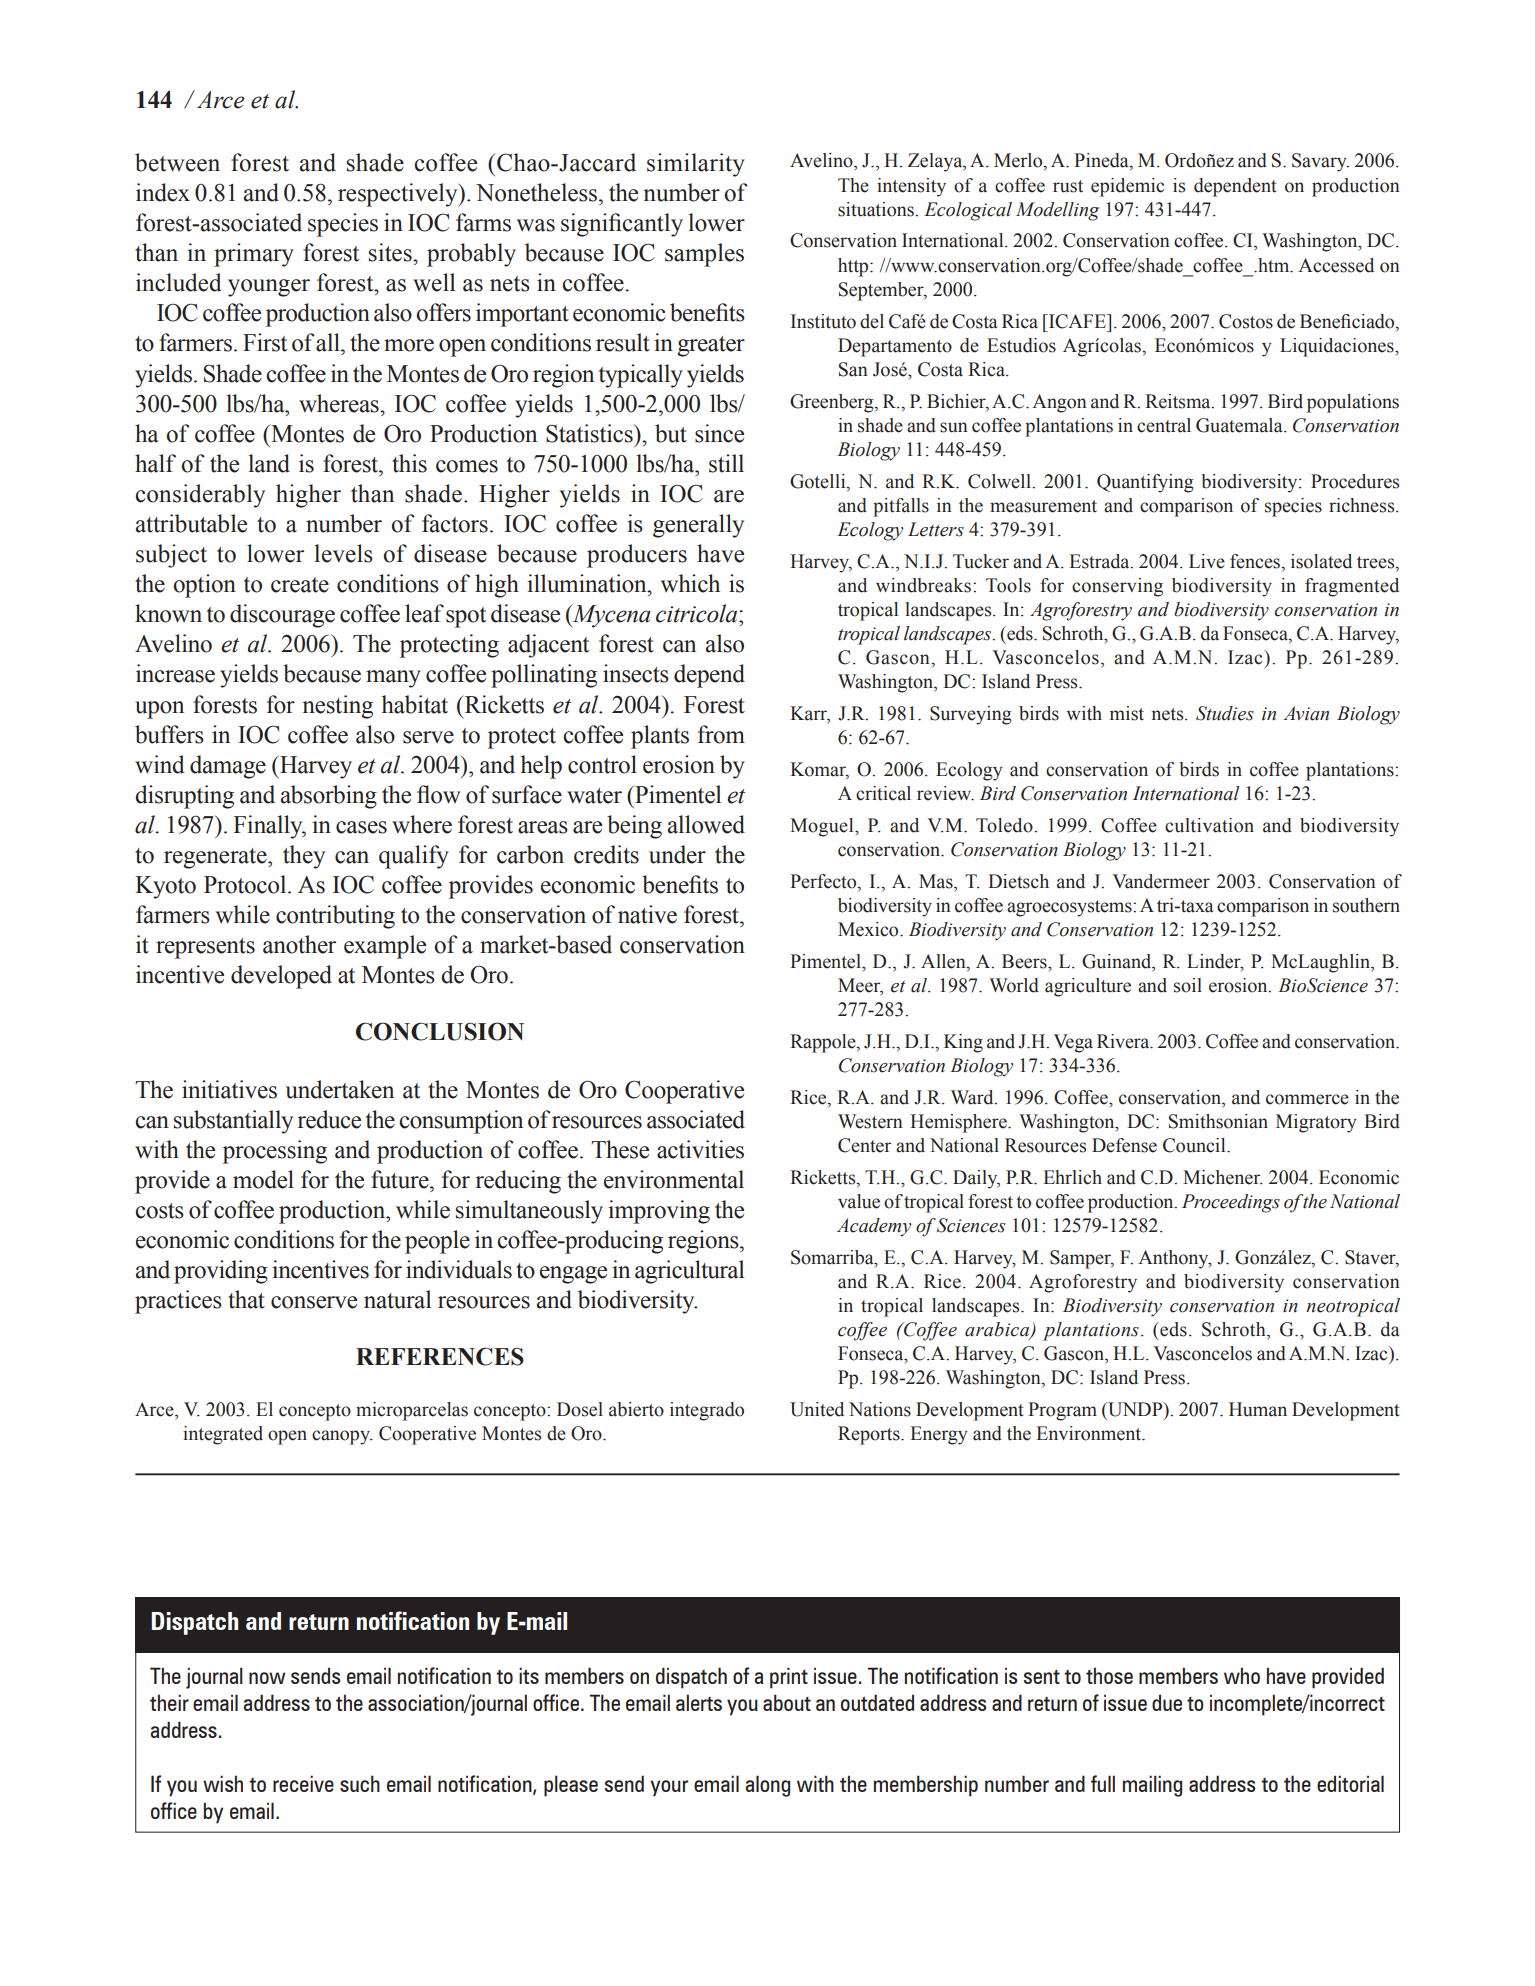 The width and height of the screenshot is (1535, 1986). What do you see at coordinates (246, 1299) in the screenshot?
I see `that` at bounding box center [246, 1299].
